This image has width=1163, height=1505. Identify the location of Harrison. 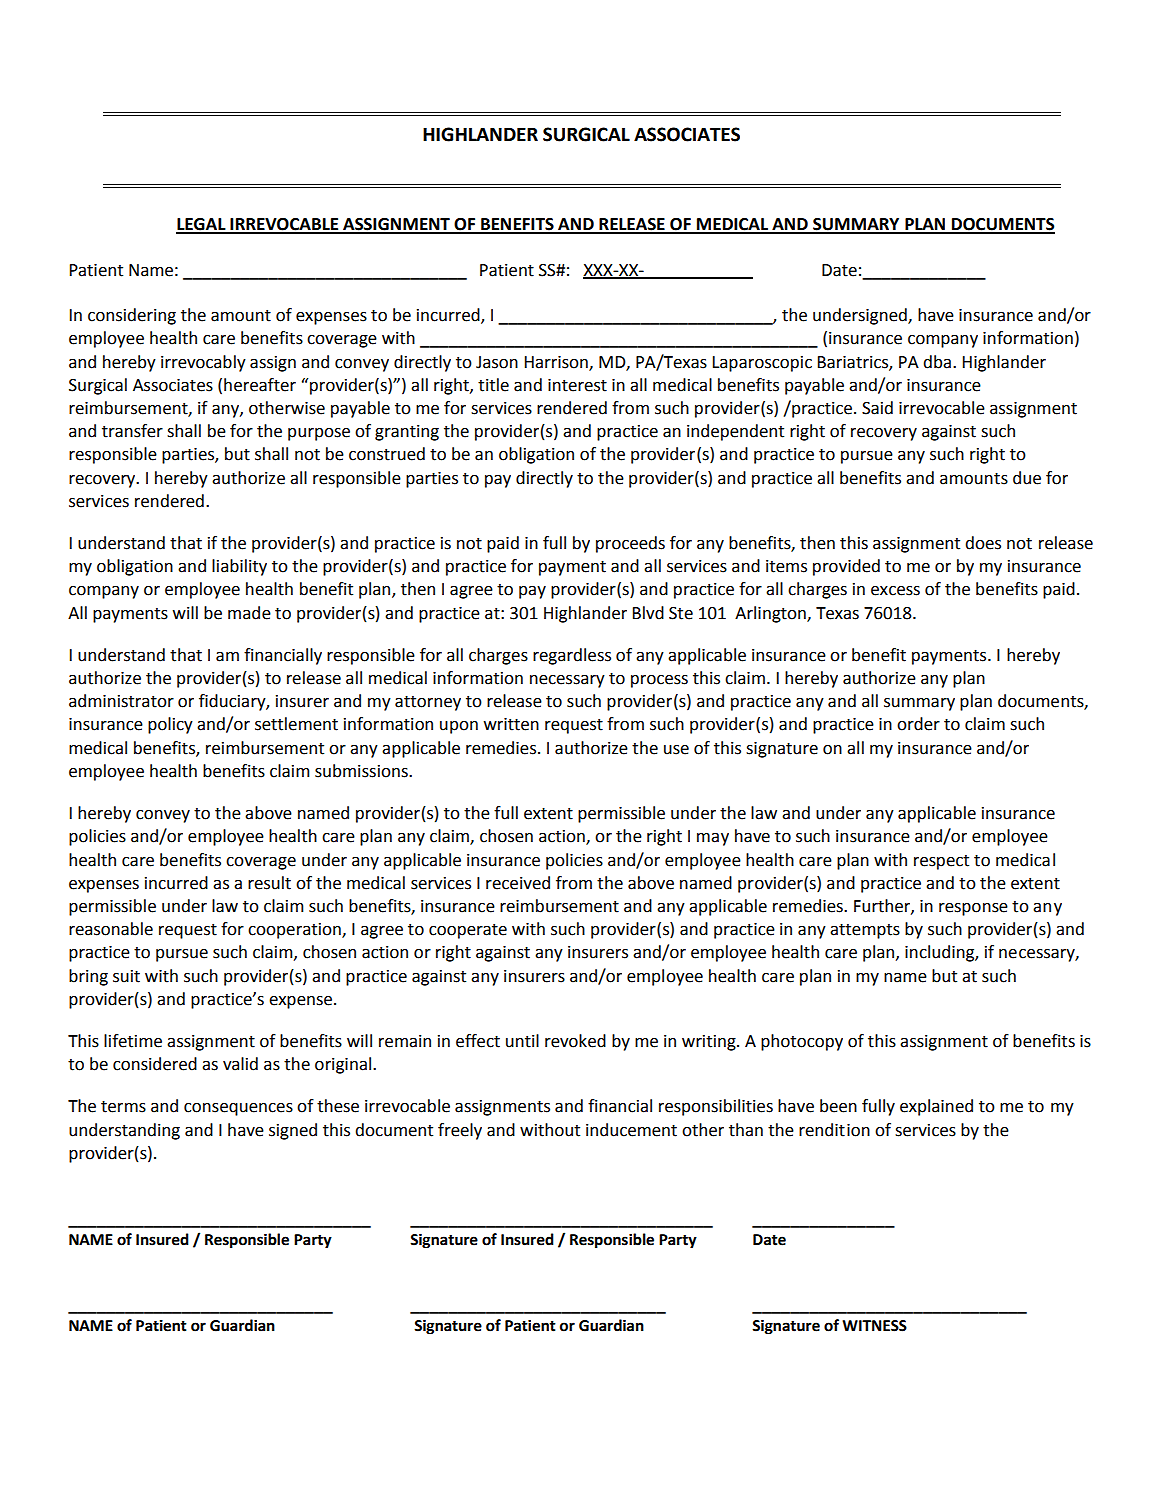
(557, 363).
